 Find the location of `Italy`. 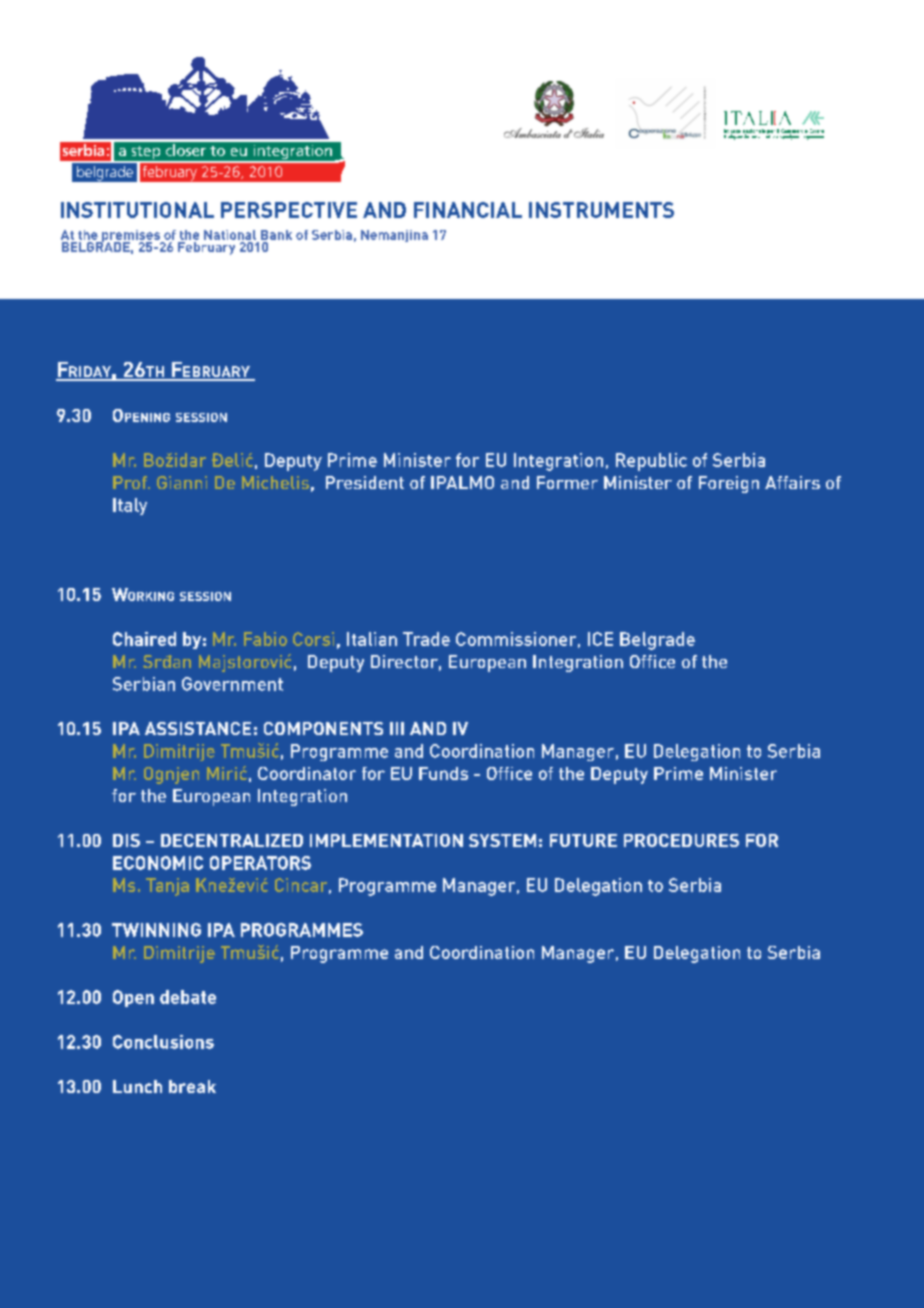

Italy is located at coordinates (130, 506).
